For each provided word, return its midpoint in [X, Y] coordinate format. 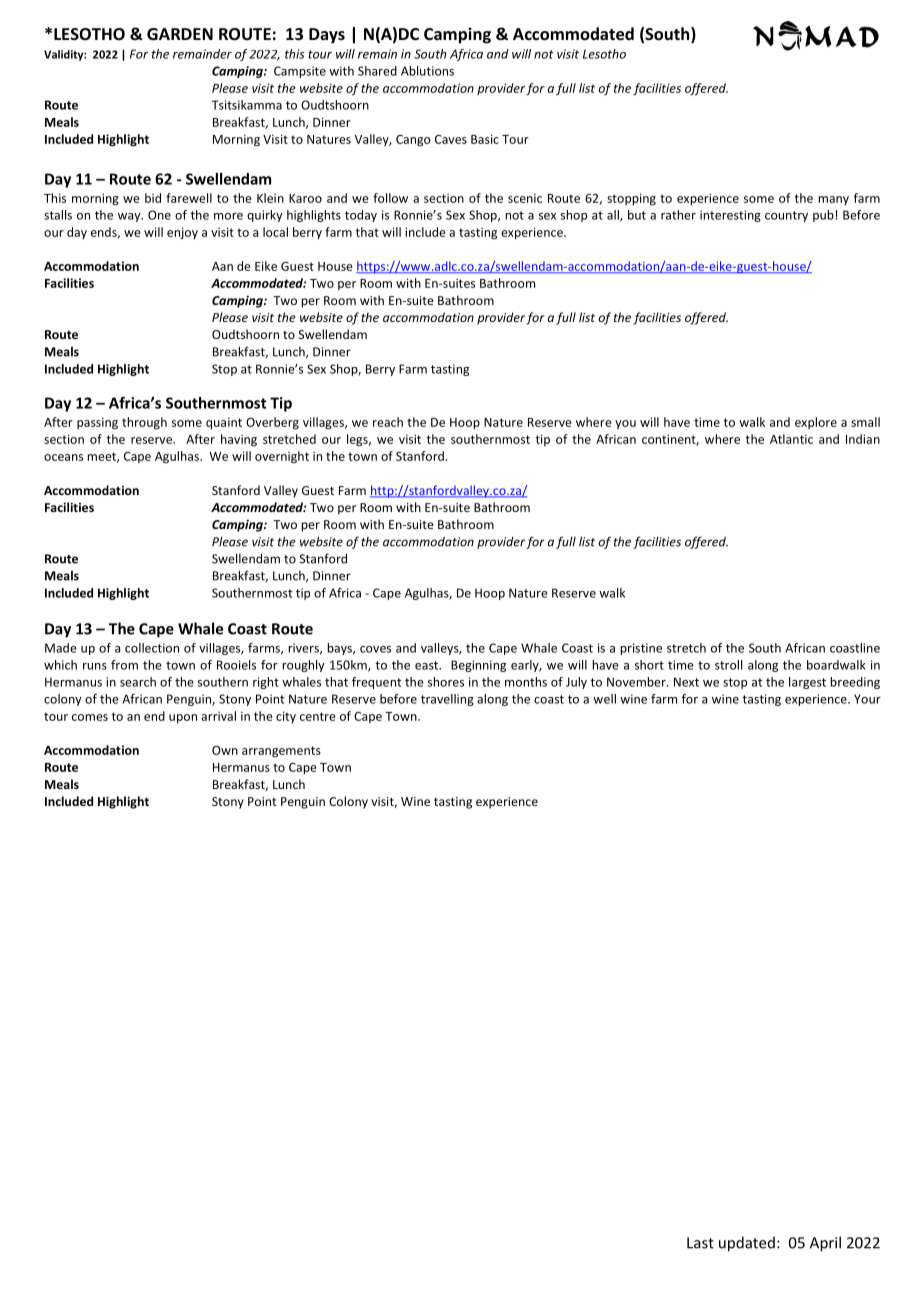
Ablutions [427, 71]
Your [867, 699]
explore [816, 423]
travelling [447, 700]
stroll [728, 665]
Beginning [478, 666]
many [833, 200]
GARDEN [180, 34]
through [144, 423]
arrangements [281, 752]
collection [152, 648]
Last [700, 1243]
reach [388, 422]
